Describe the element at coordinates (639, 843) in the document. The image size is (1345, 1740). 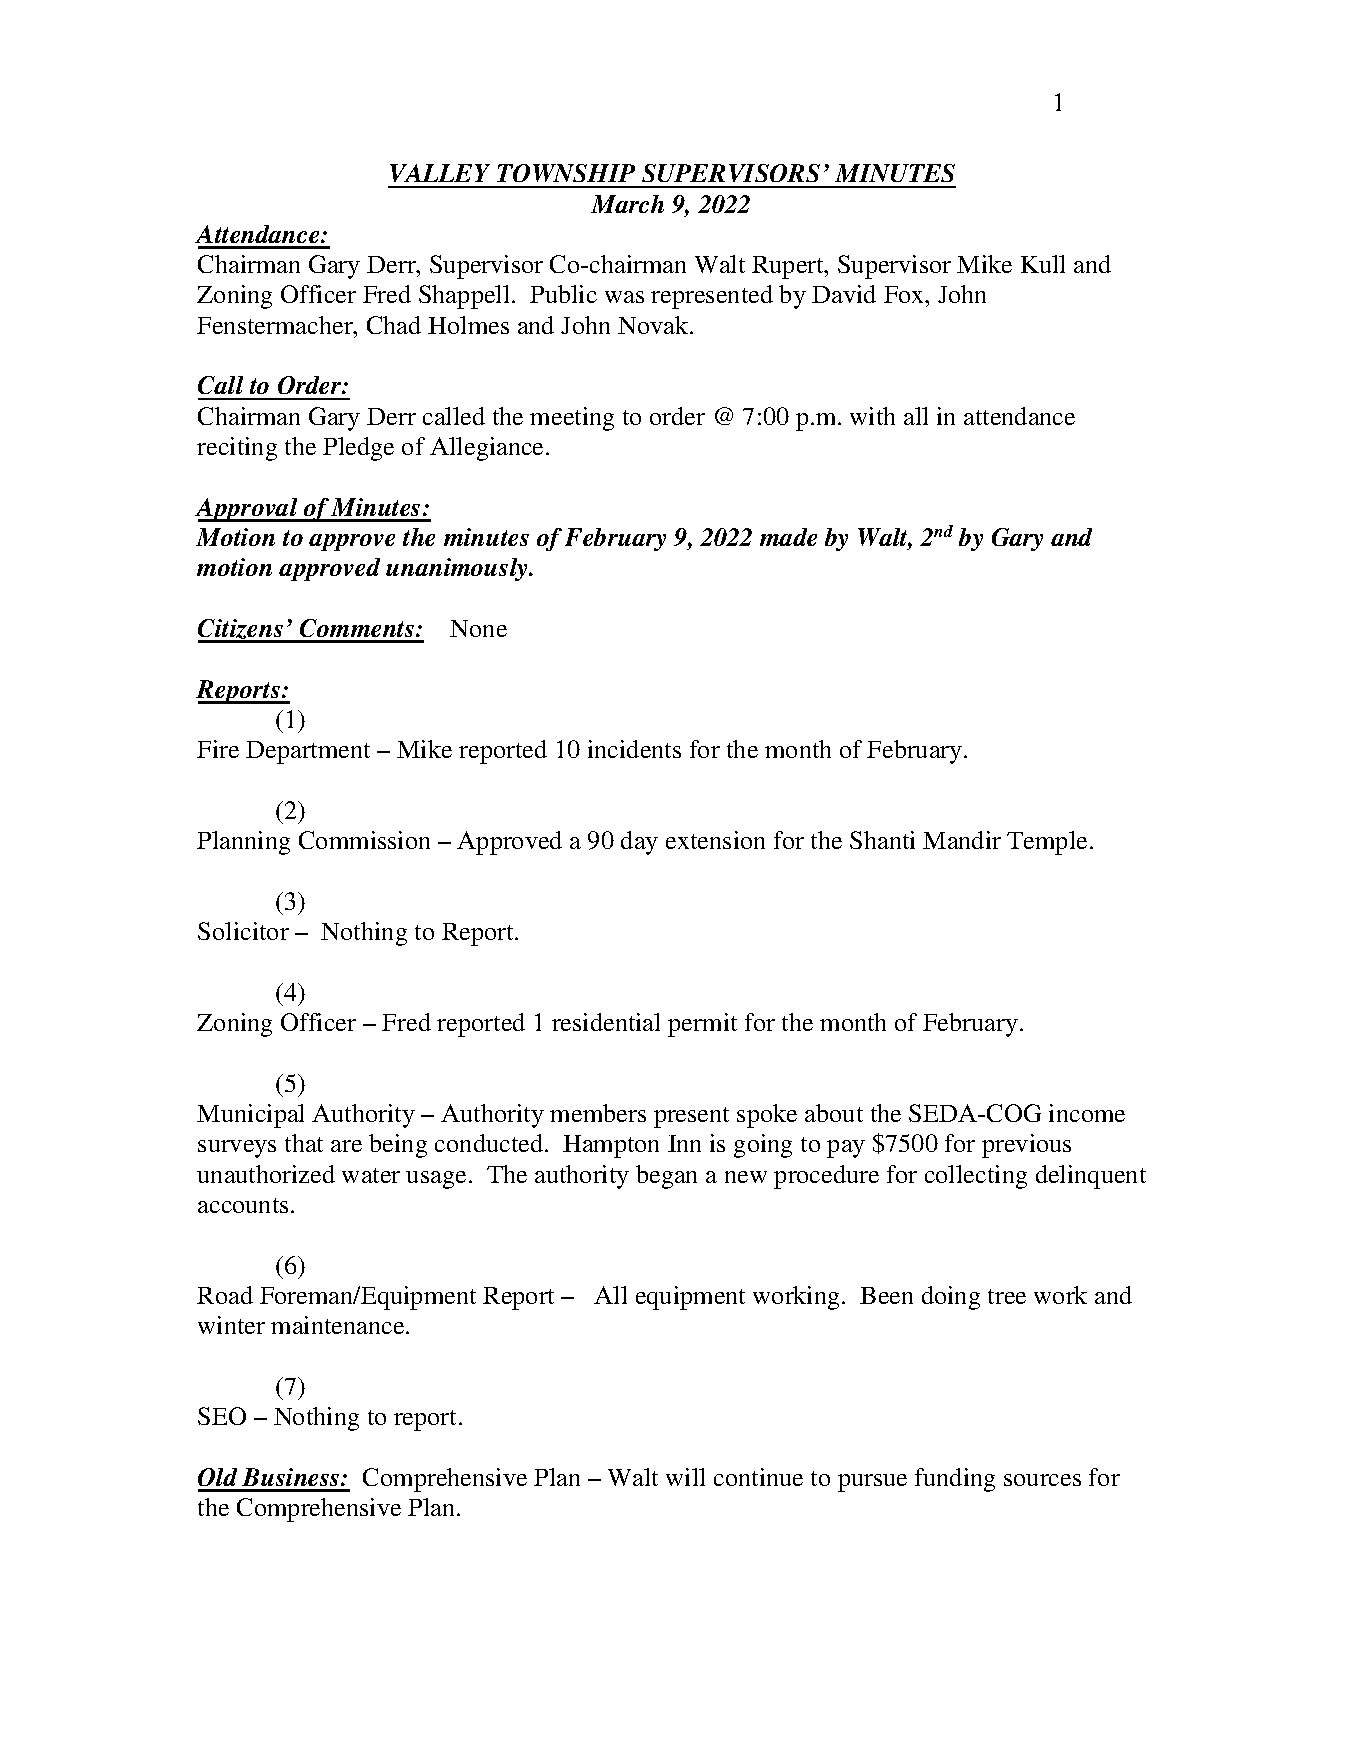
I see `day` at that location.
